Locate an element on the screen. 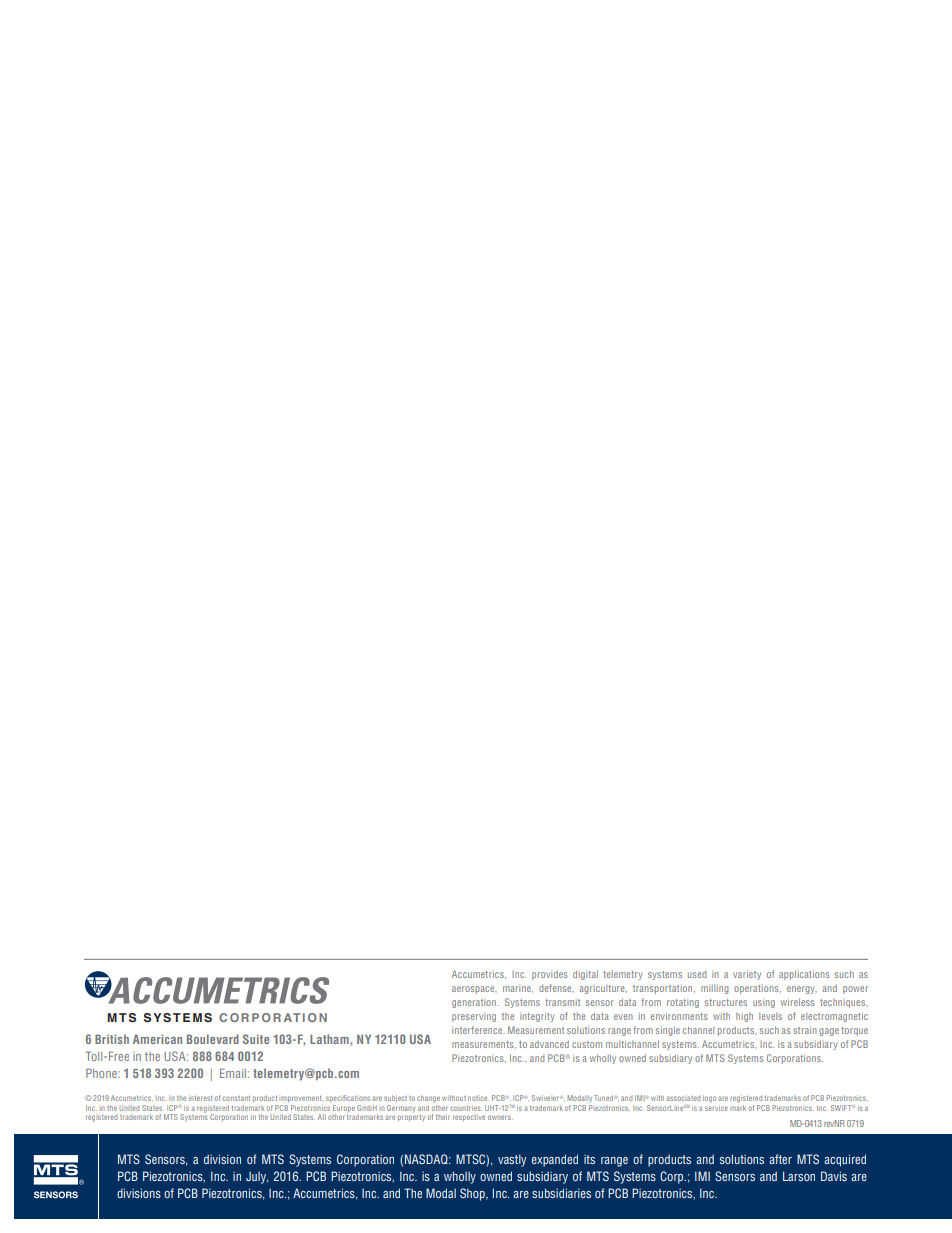 Image resolution: width=952 pixels, height=1233 pixels. after is located at coordinates (780, 1159).
